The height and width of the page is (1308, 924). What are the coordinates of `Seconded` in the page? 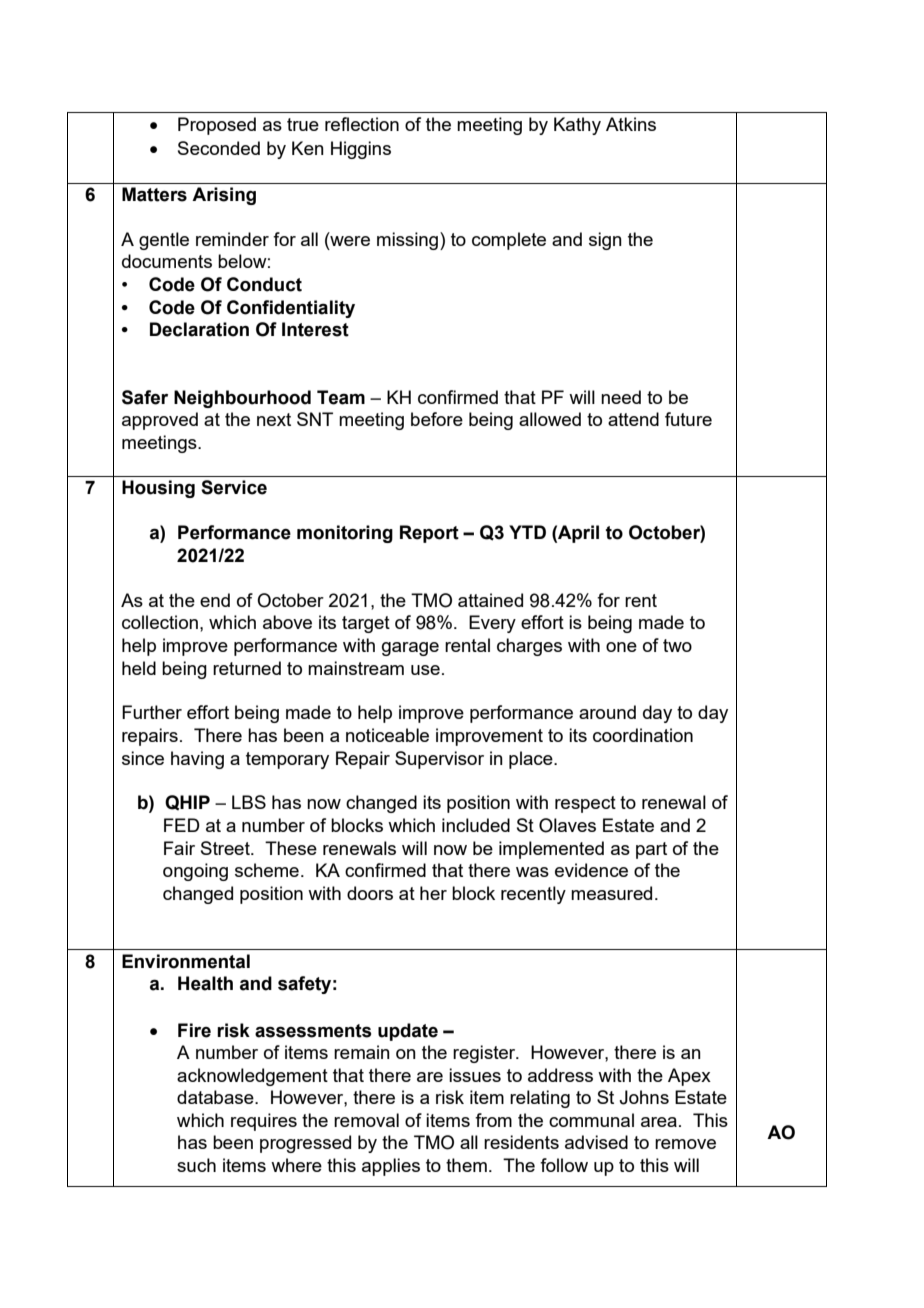 It's located at (219, 148).
